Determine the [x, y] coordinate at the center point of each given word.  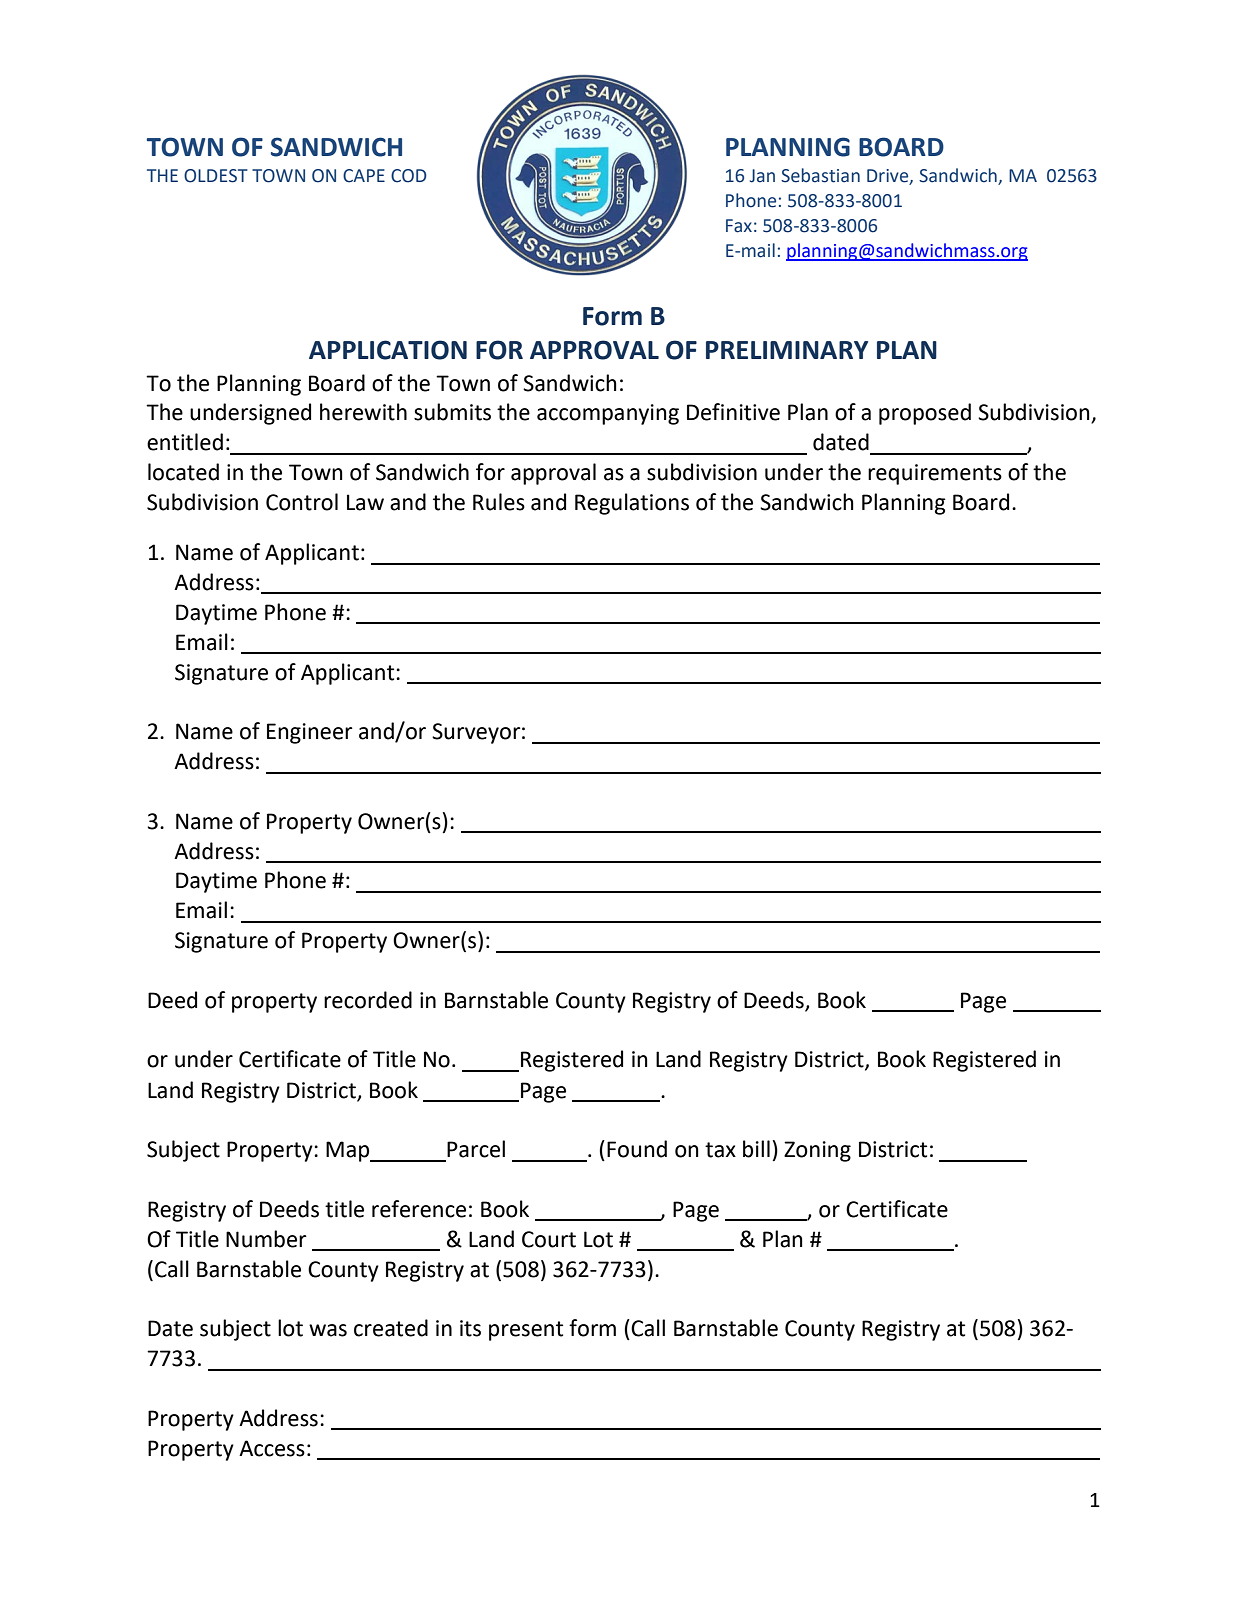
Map [349, 1151]
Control [302, 502]
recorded [368, 1000]
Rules [499, 502]
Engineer [310, 733]
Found [637, 1149]
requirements [935, 474]
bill [756, 1149]
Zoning [817, 1151]
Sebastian [820, 175]
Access [272, 1448]
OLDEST [216, 176]
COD [409, 176]
